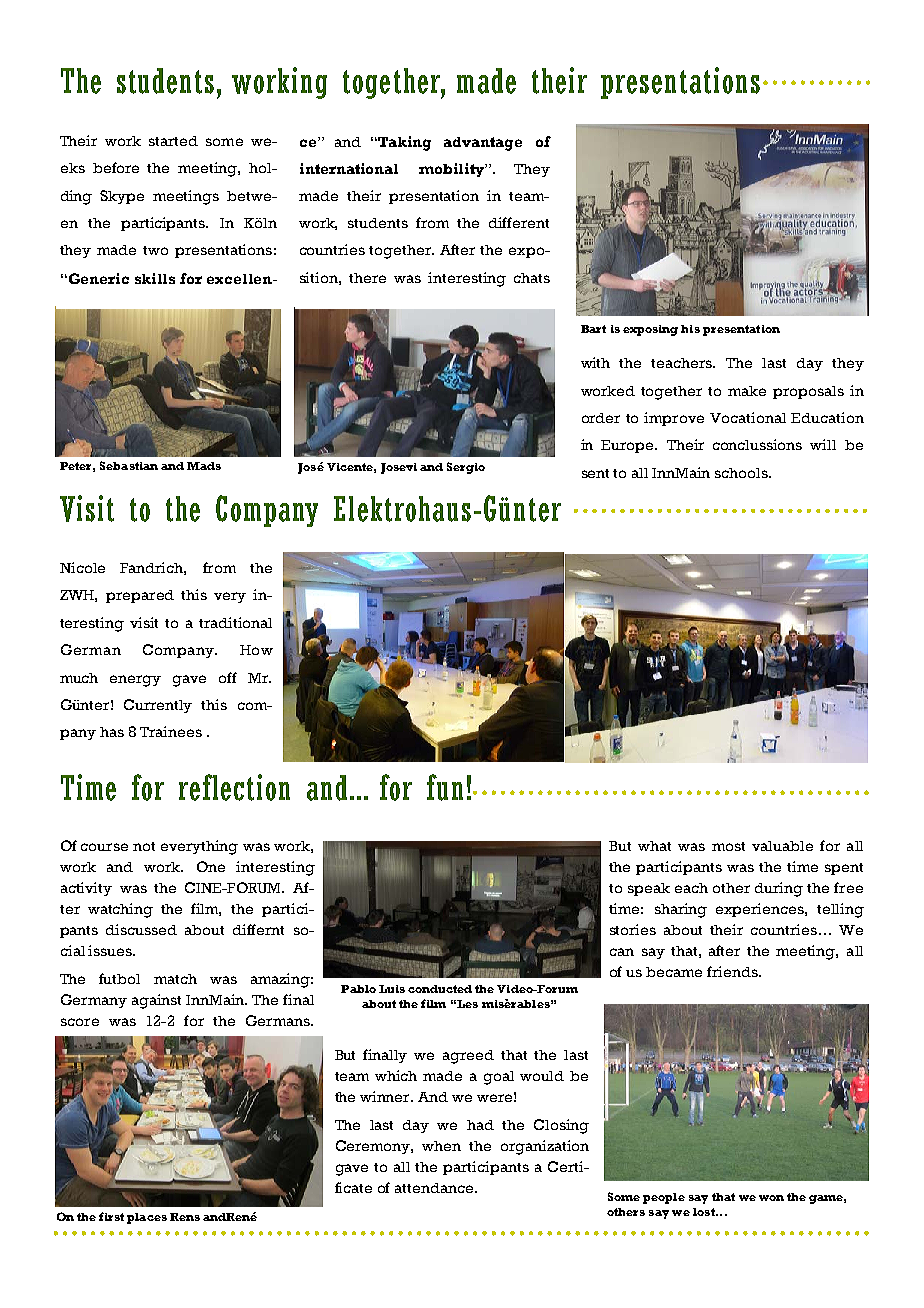 Image resolution: width=924 pixels, height=1308 pixels. I want to click on attendance, so click(435, 1188).
